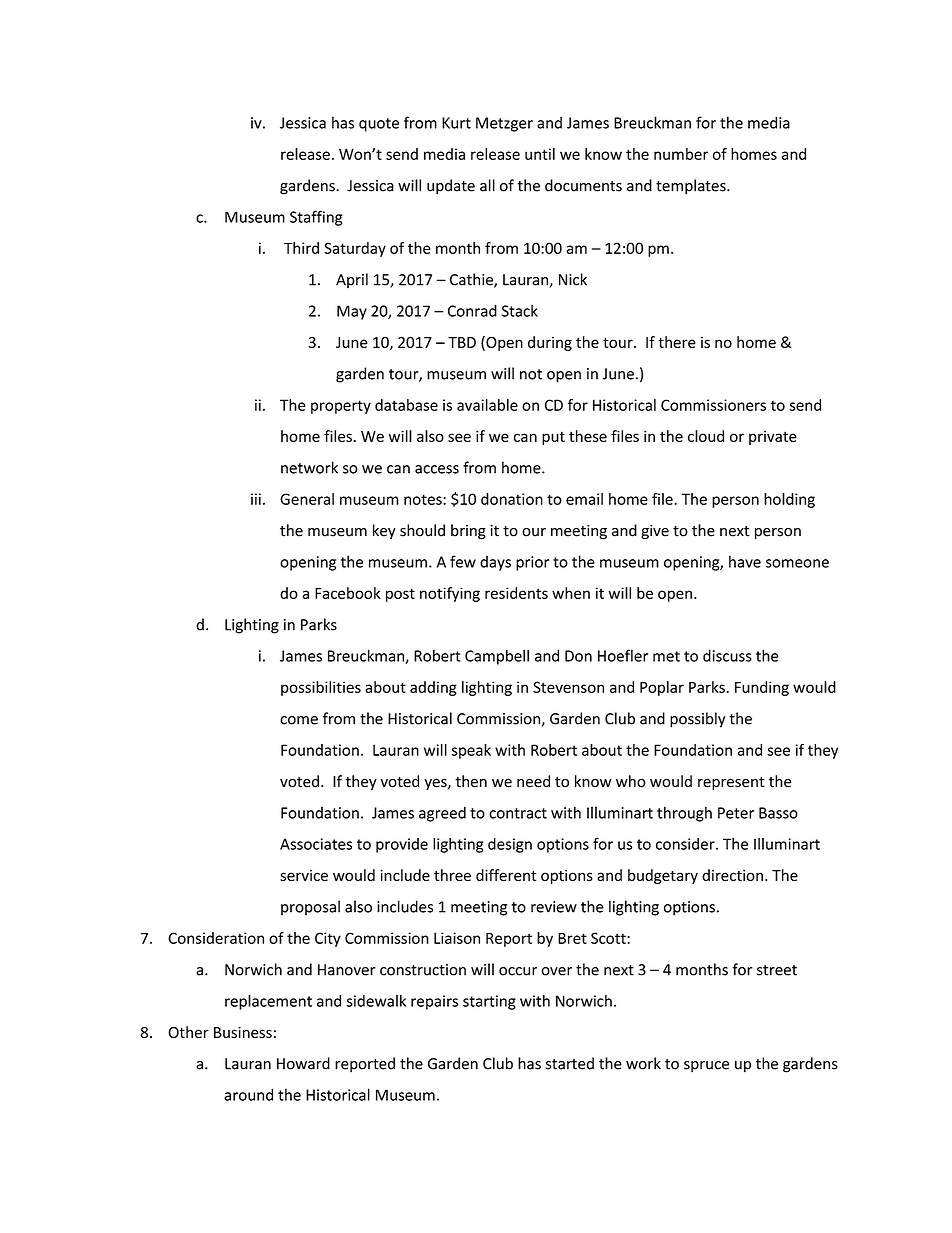 The image size is (952, 1233). I want to click on started, so click(570, 1063).
